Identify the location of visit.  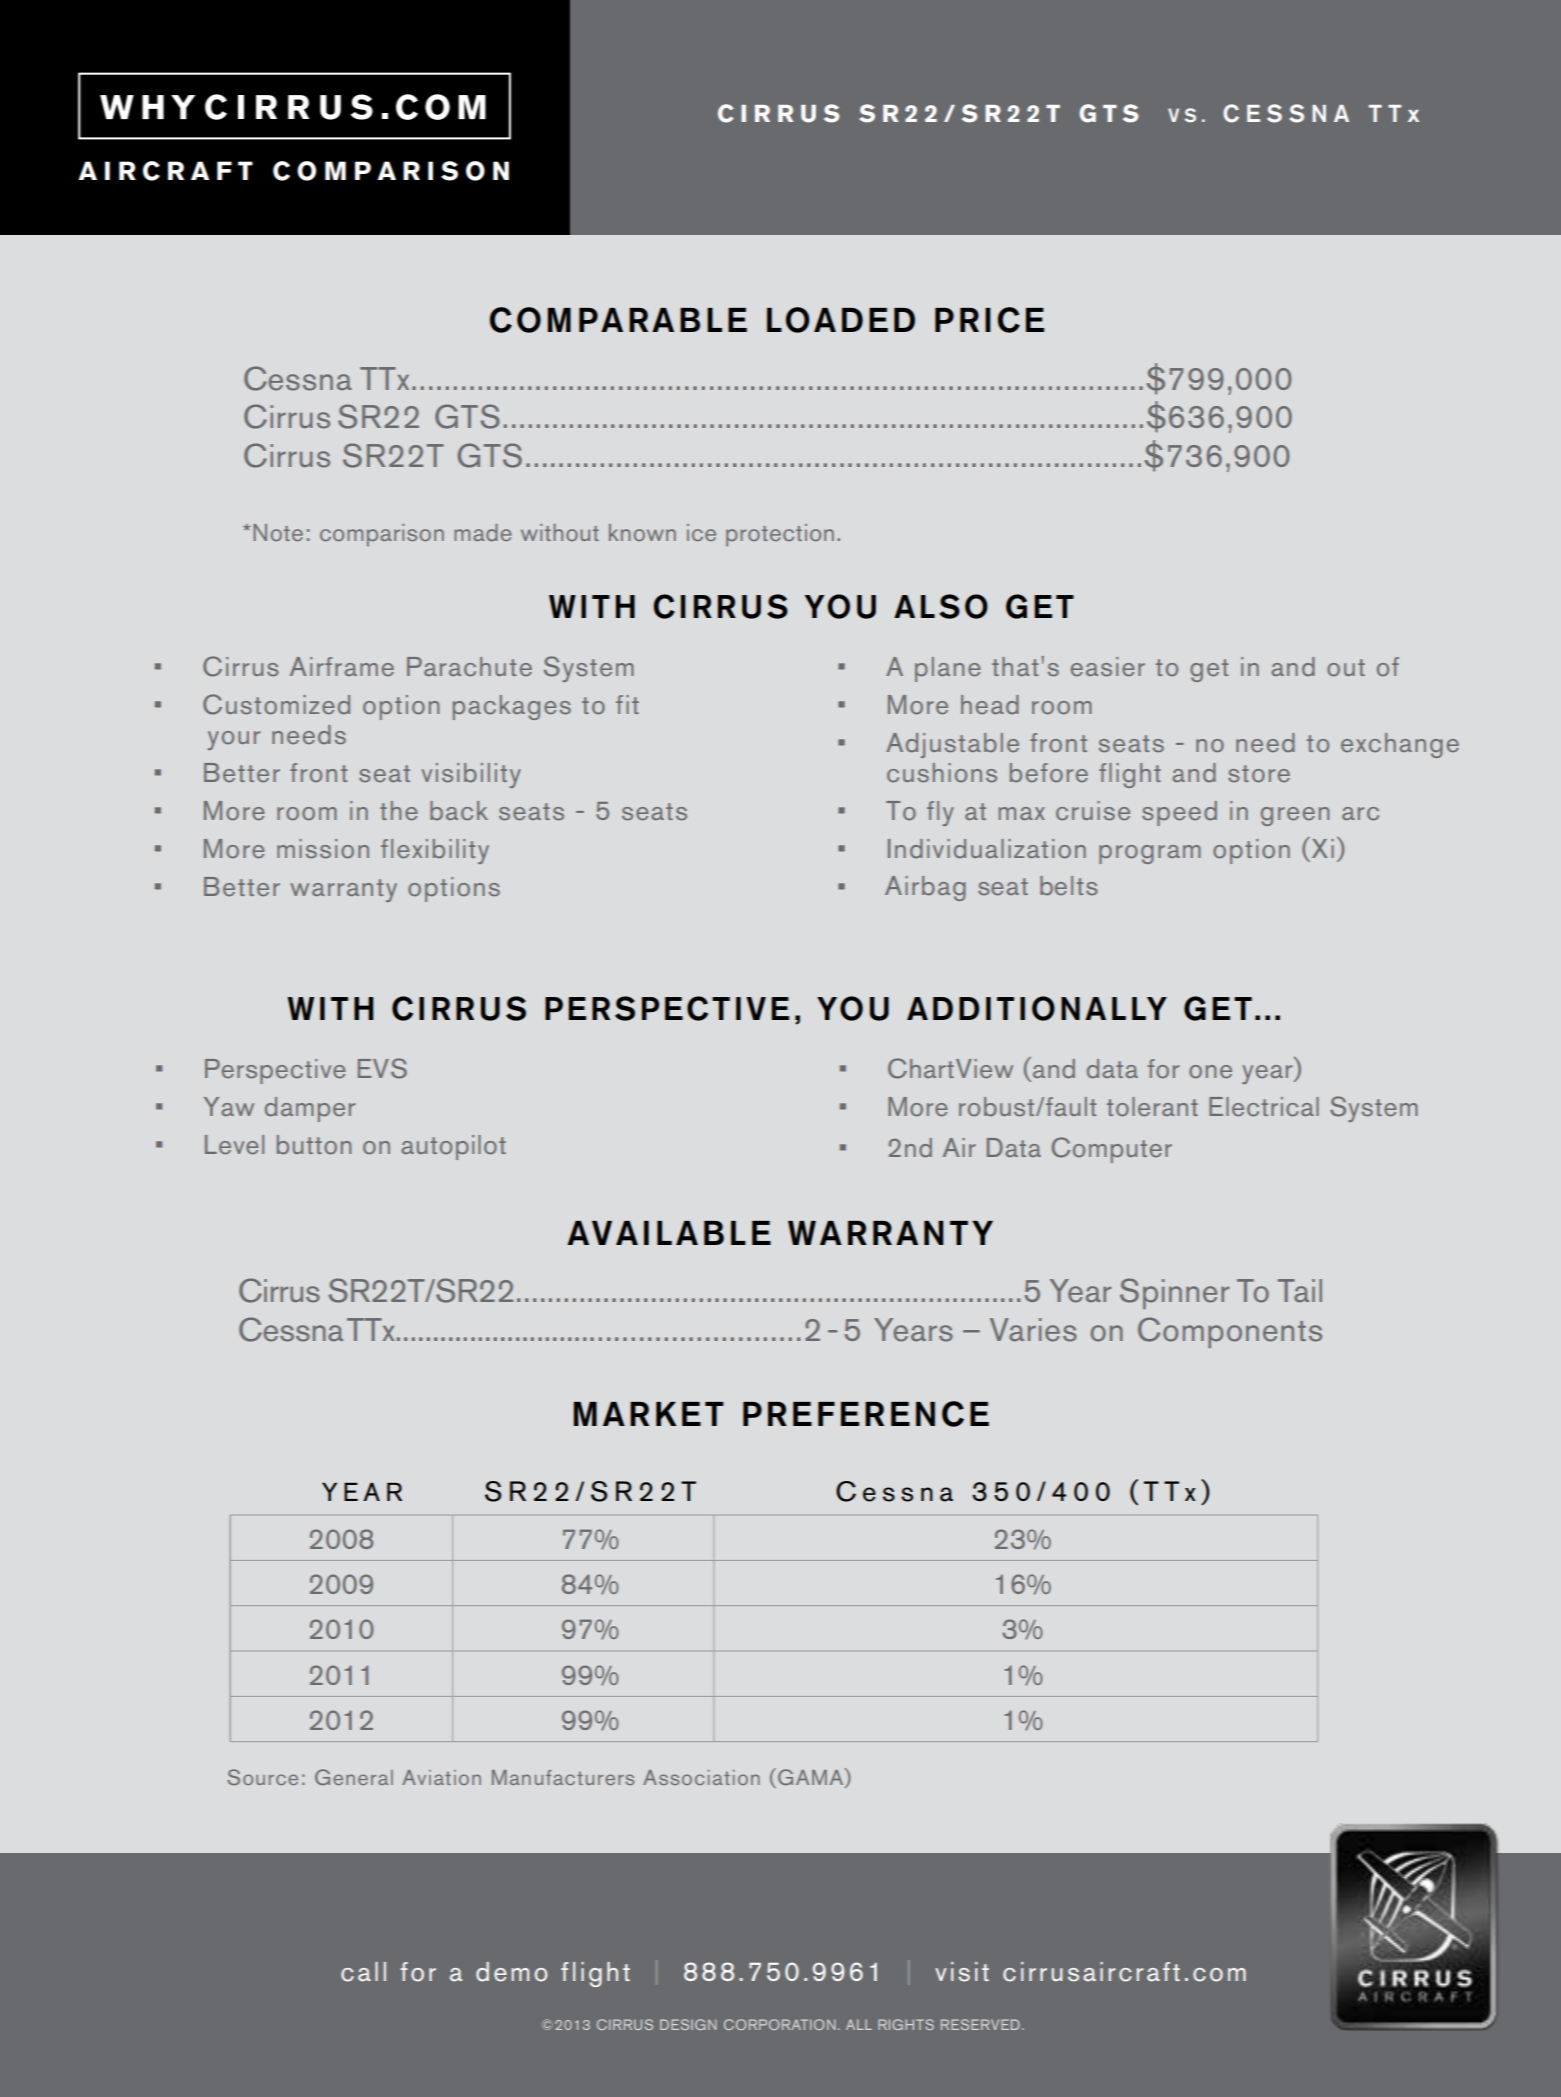
(962, 1972).
